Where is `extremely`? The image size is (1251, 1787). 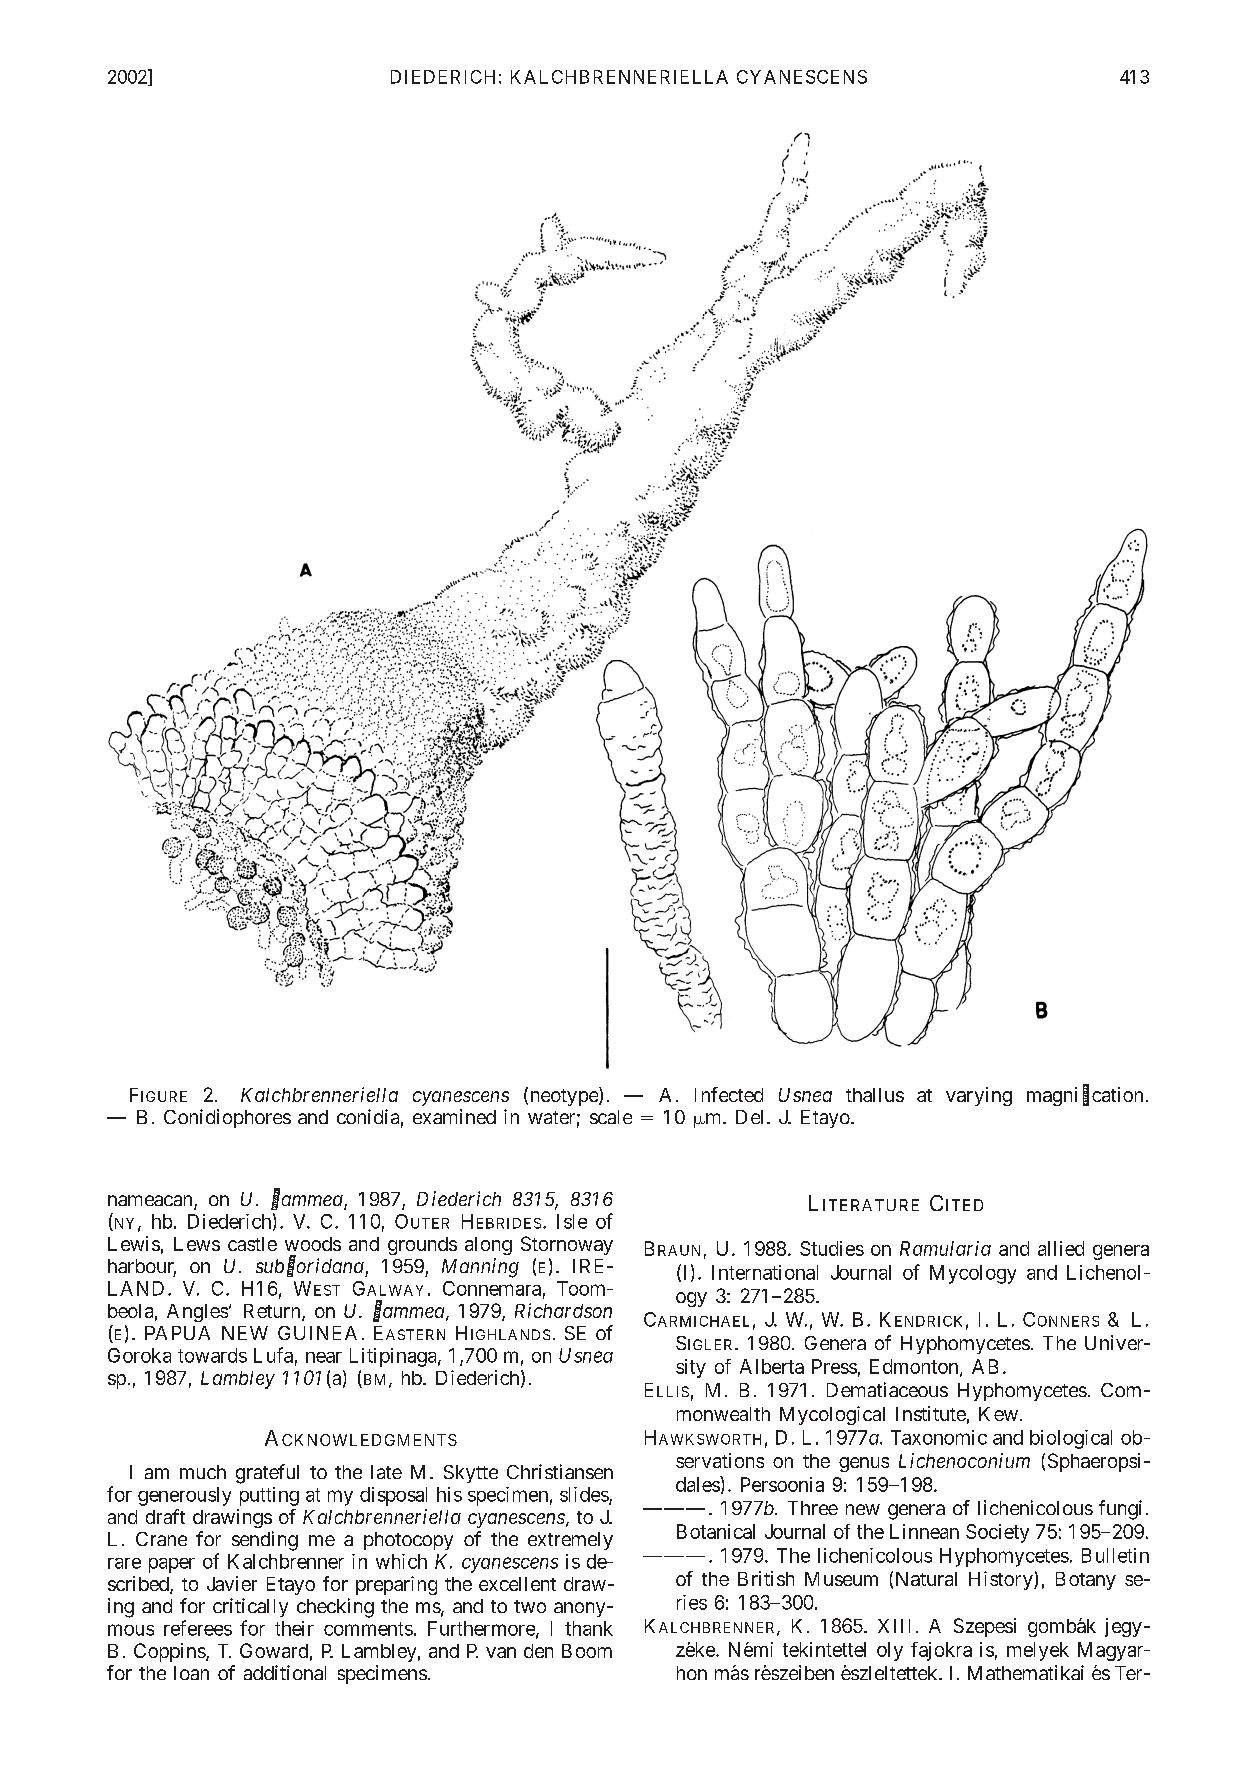 extremely is located at coordinates (570, 1541).
